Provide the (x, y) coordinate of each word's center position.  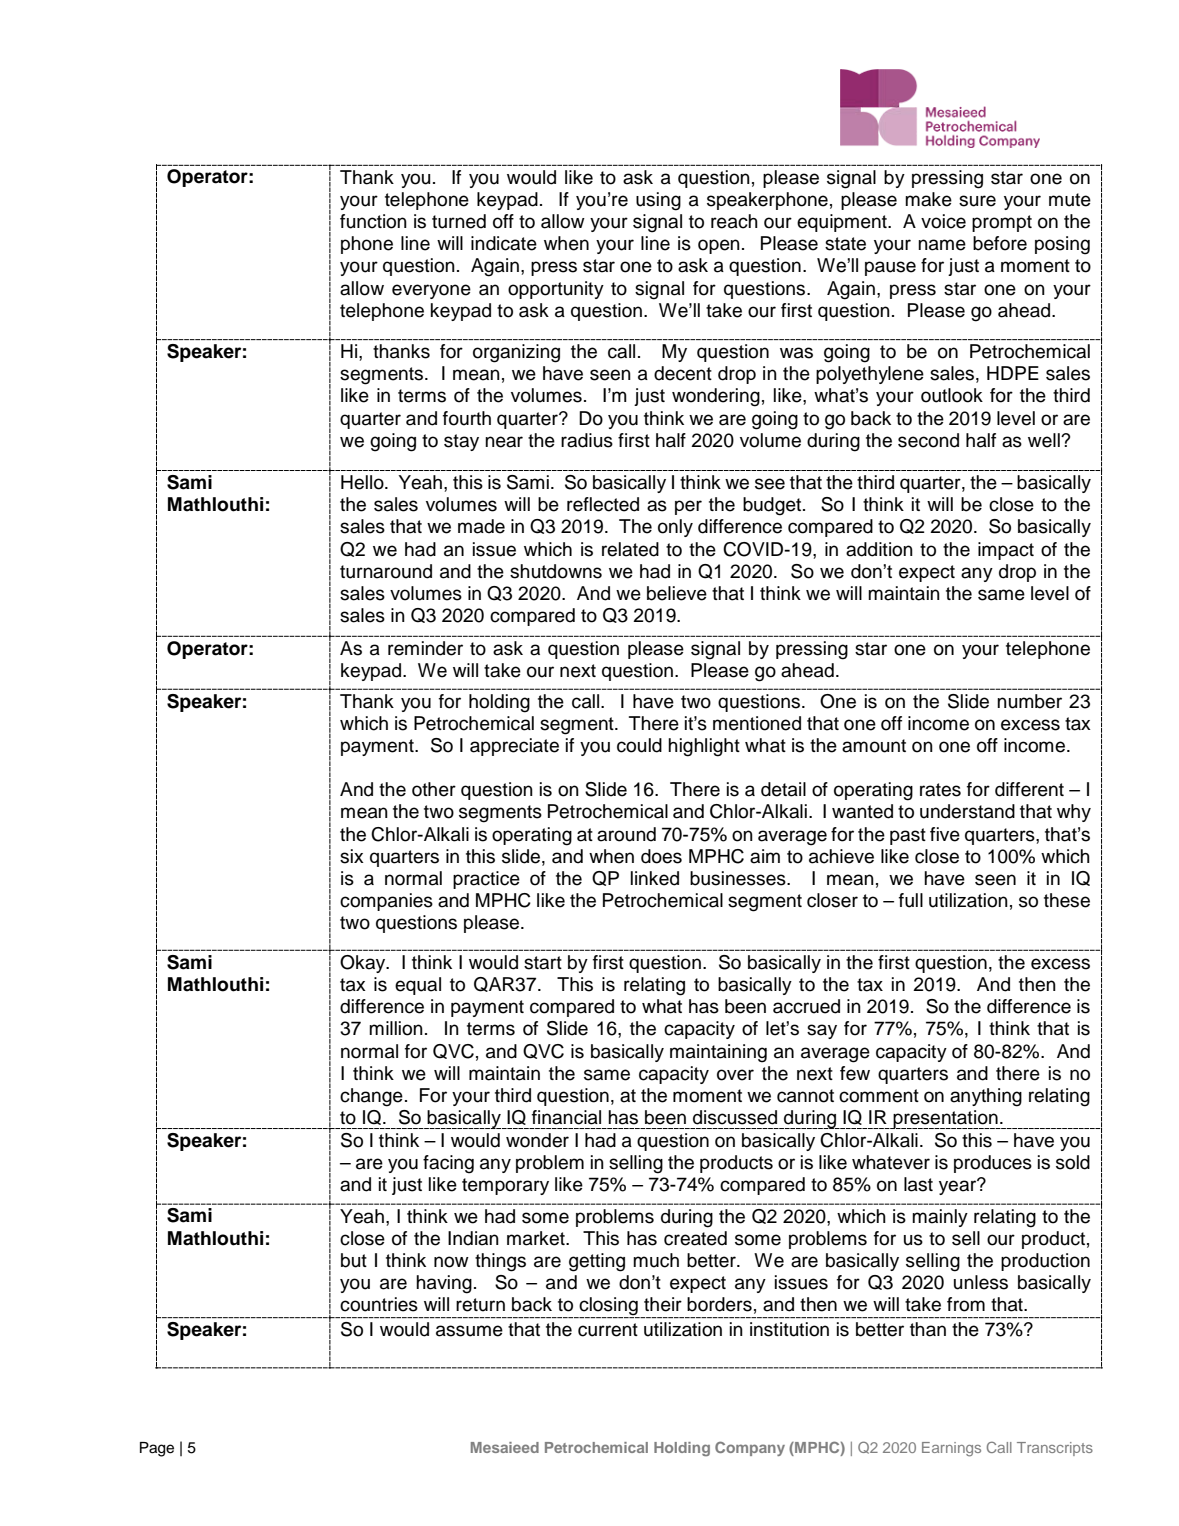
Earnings (951, 1449)
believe (677, 593)
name (942, 245)
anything (986, 1097)
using (658, 201)
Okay (364, 964)
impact (1006, 551)
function (373, 221)
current (608, 1330)
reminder (425, 648)
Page (157, 1449)
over (735, 1075)
